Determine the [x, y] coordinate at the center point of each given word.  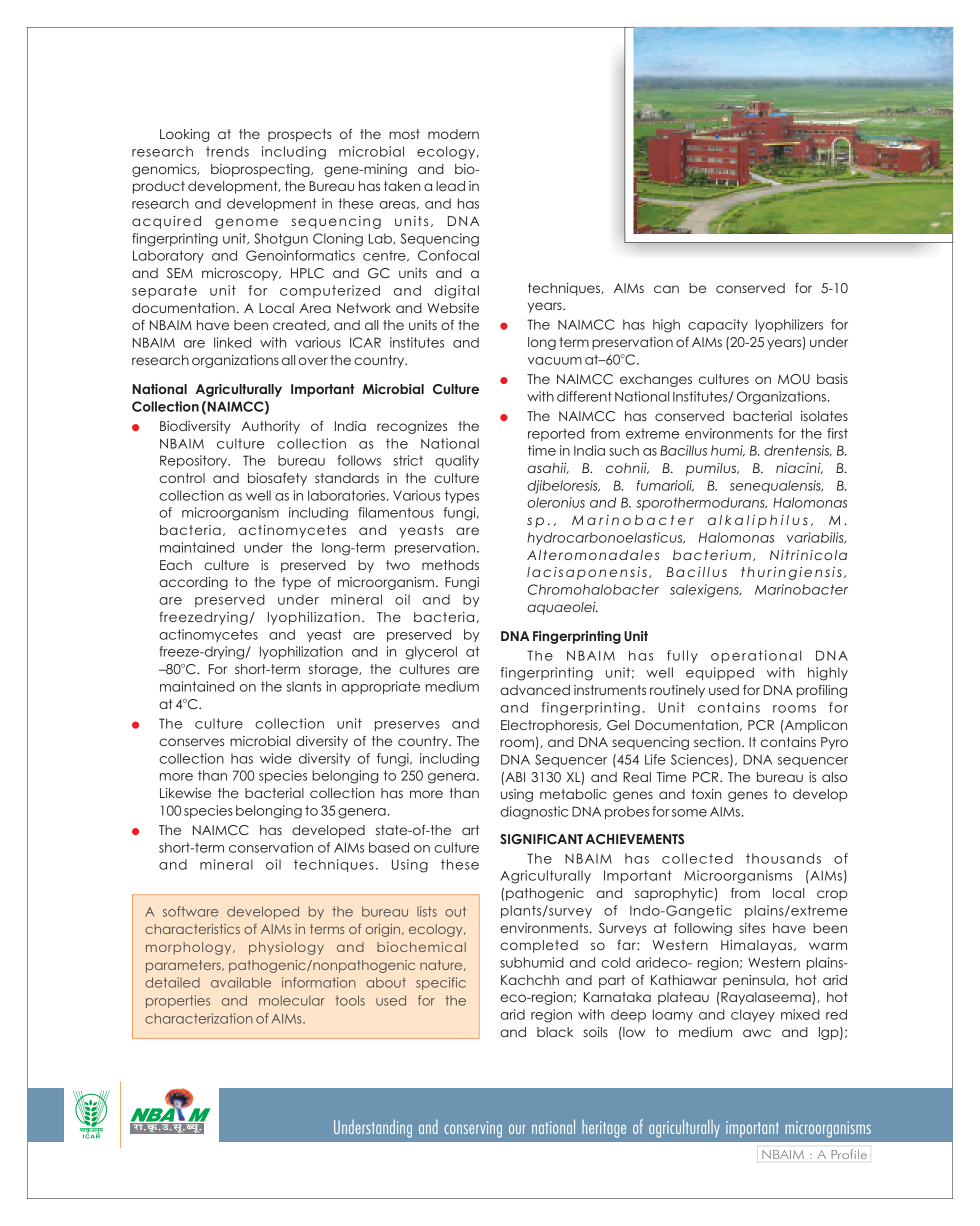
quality [457, 461]
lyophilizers [789, 325]
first [837, 433]
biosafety [277, 479]
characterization [199, 1018]
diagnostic [534, 813]
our [517, 1129]
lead [450, 186]
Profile [849, 1154]
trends [227, 151]
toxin [706, 794]
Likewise [185, 793]
